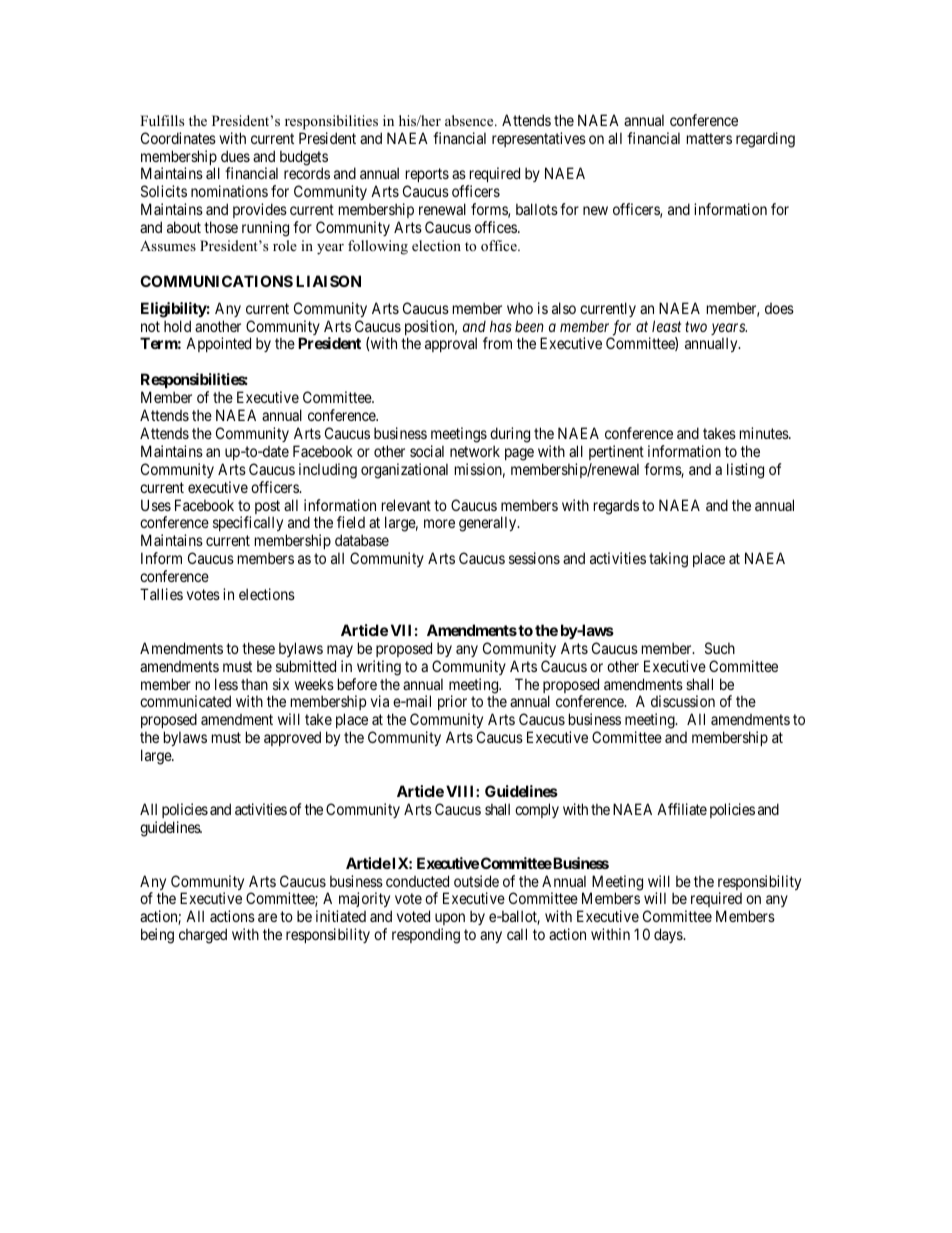  Describe the element at coordinates (218, 344) in the page. I see `Appointed` at that location.
